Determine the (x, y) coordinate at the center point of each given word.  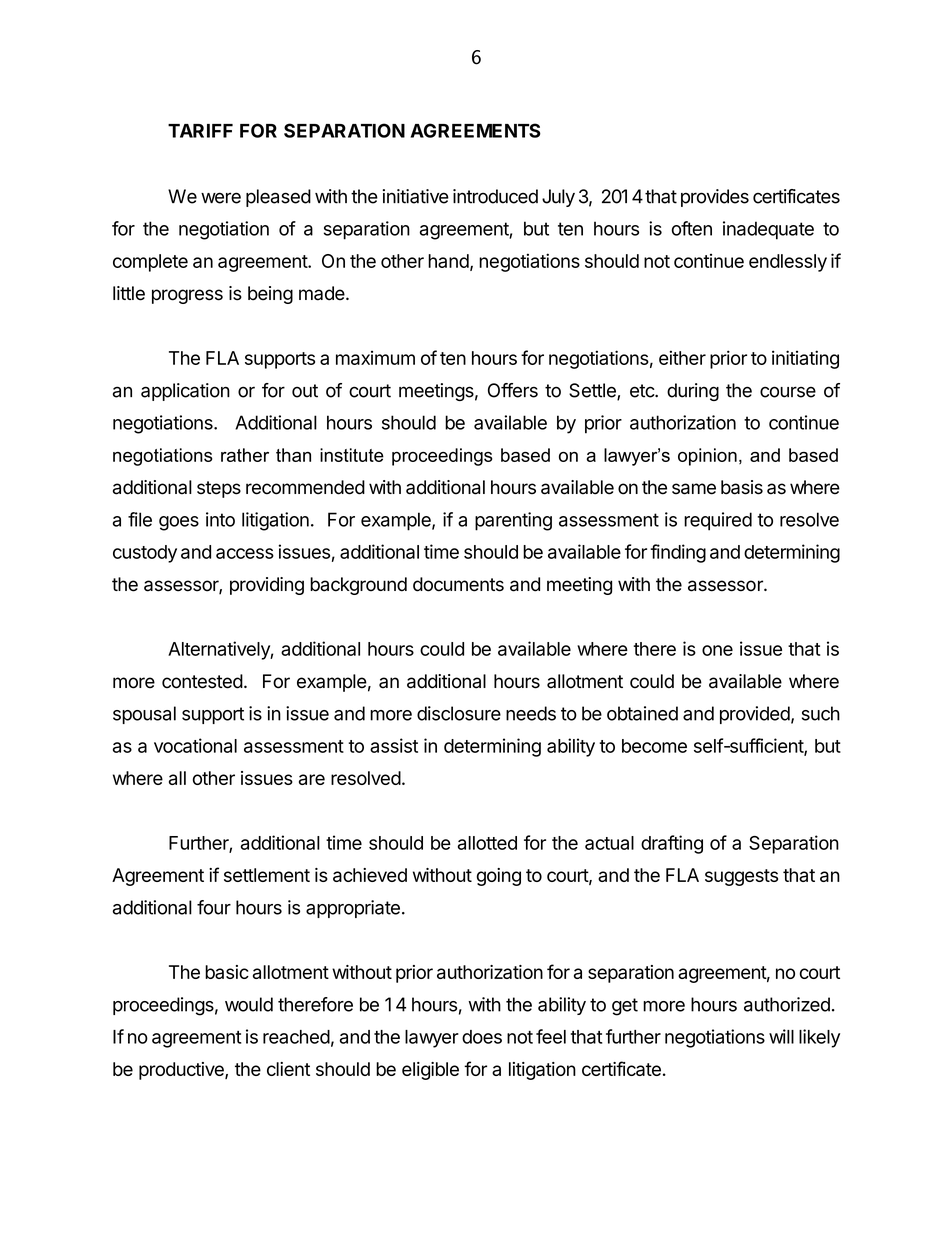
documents (458, 584)
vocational (195, 745)
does (482, 1037)
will (781, 1036)
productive (182, 1071)
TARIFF (200, 131)
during (693, 392)
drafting (672, 844)
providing (267, 586)
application (185, 392)
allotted (487, 843)
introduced (495, 196)
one (717, 650)
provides (715, 198)
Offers (513, 390)
